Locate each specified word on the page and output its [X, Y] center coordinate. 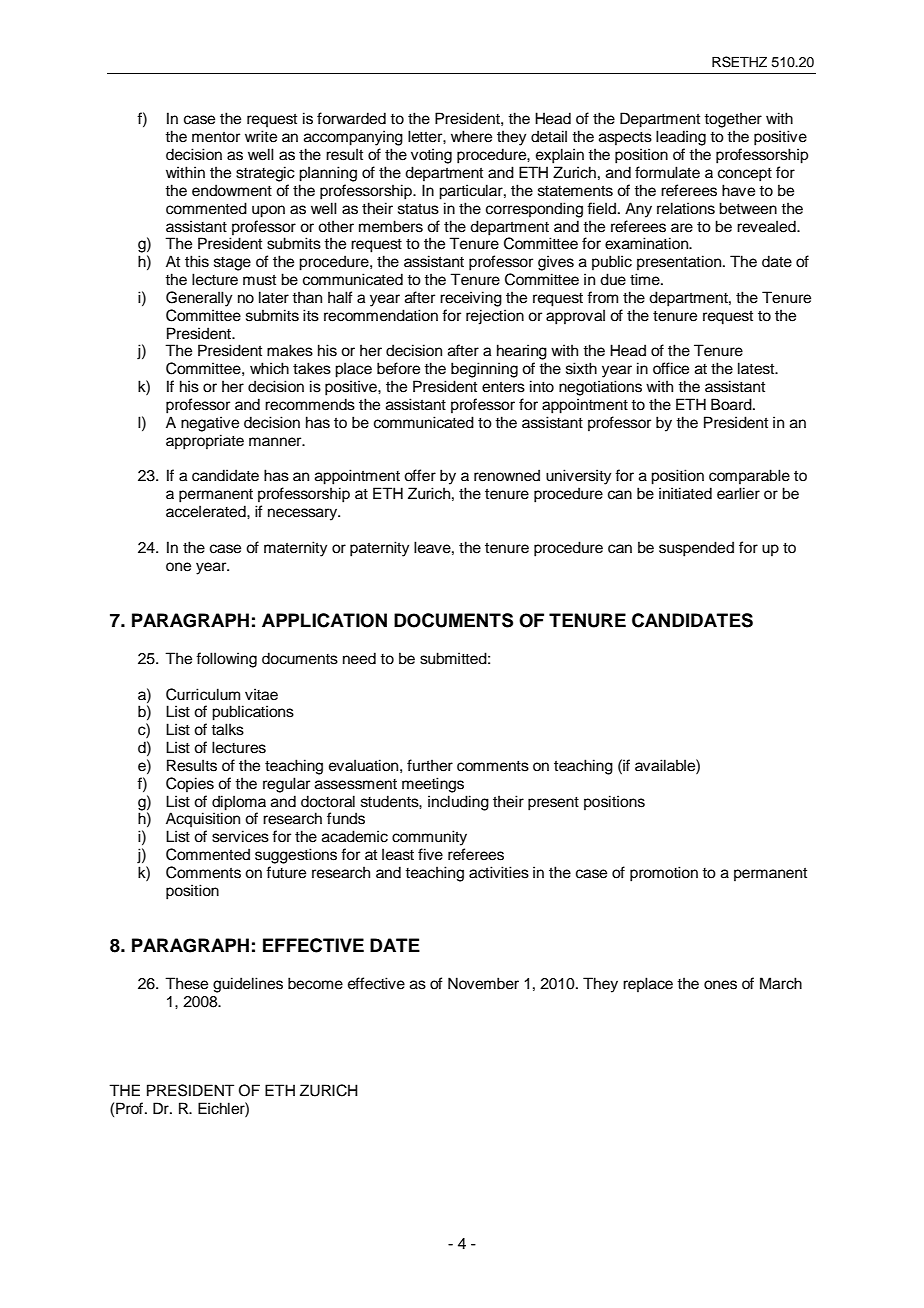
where [471, 136]
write [261, 136]
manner [276, 442]
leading [681, 138]
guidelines [248, 985]
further [430, 765]
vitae [261, 694]
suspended [696, 549]
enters [503, 387]
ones [720, 985]
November [483, 983]
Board [732, 404]
